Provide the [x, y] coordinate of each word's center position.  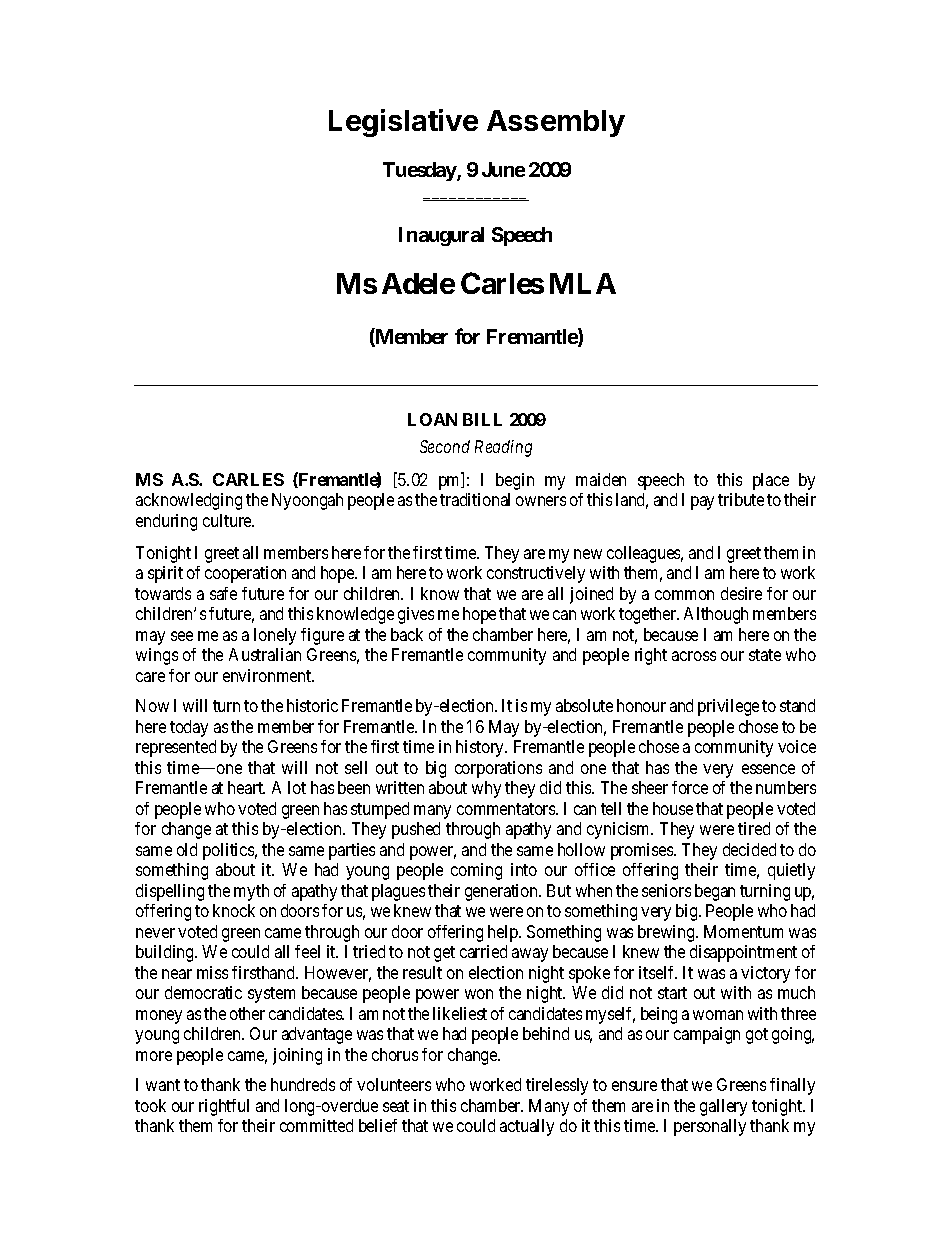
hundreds [303, 1084]
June [503, 169]
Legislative [403, 123]
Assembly [556, 123]
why [486, 789]
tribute [741, 499]
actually [527, 1127]
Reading [503, 448]
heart [246, 787]
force [690, 787]
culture [228, 520]
